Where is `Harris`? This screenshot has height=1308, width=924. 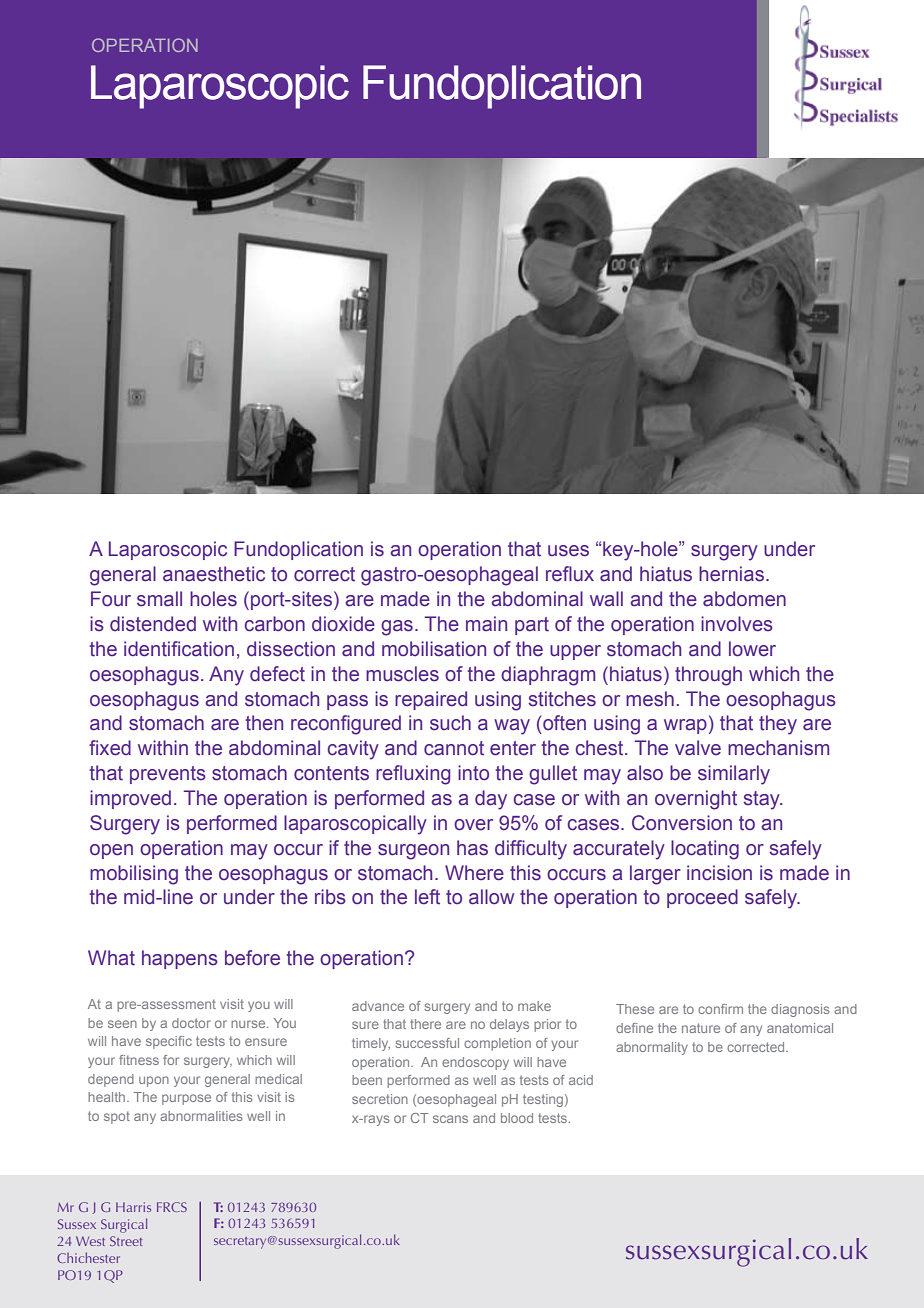 Harris is located at coordinates (133, 1207).
